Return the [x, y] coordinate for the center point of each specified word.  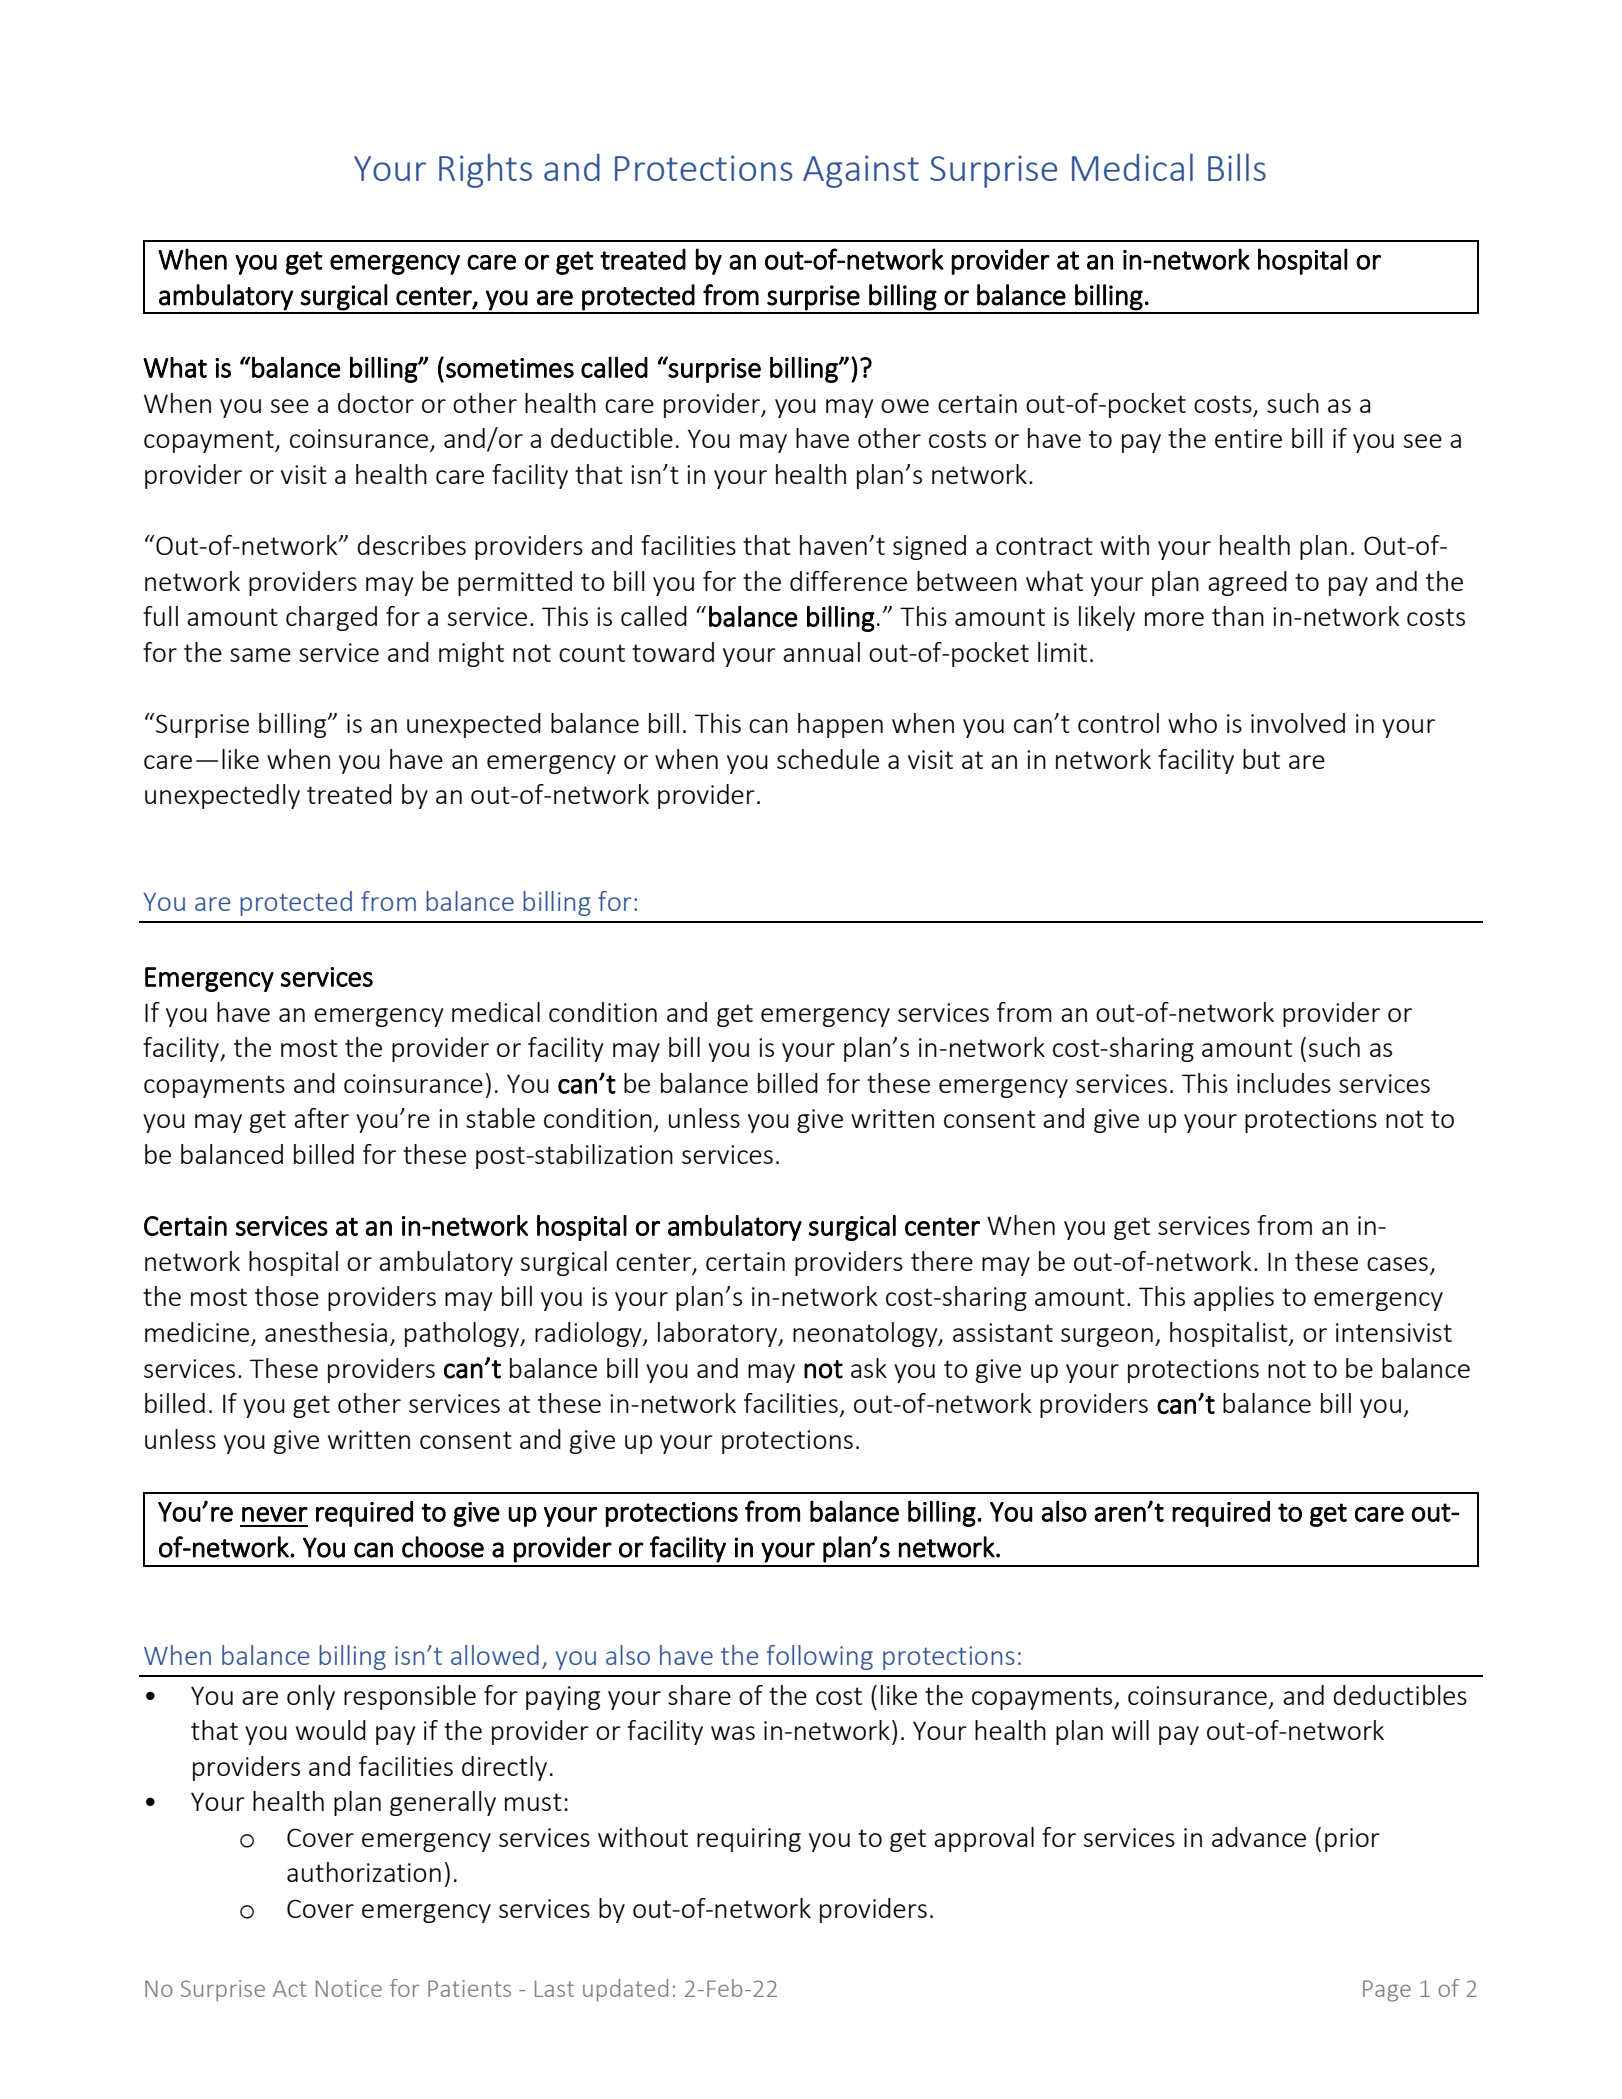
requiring [749, 1840]
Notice [349, 1988]
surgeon [1107, 1337]
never [275, 1514]
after [321, 1118]
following [820, 1657]
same [260, 655]
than [1238, 616]
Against [861, 171]
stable [500, 1118]
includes [1284, 1083]
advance [1259, 1837]
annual [821, 652]
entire [1248, 438]
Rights [485, 171]
